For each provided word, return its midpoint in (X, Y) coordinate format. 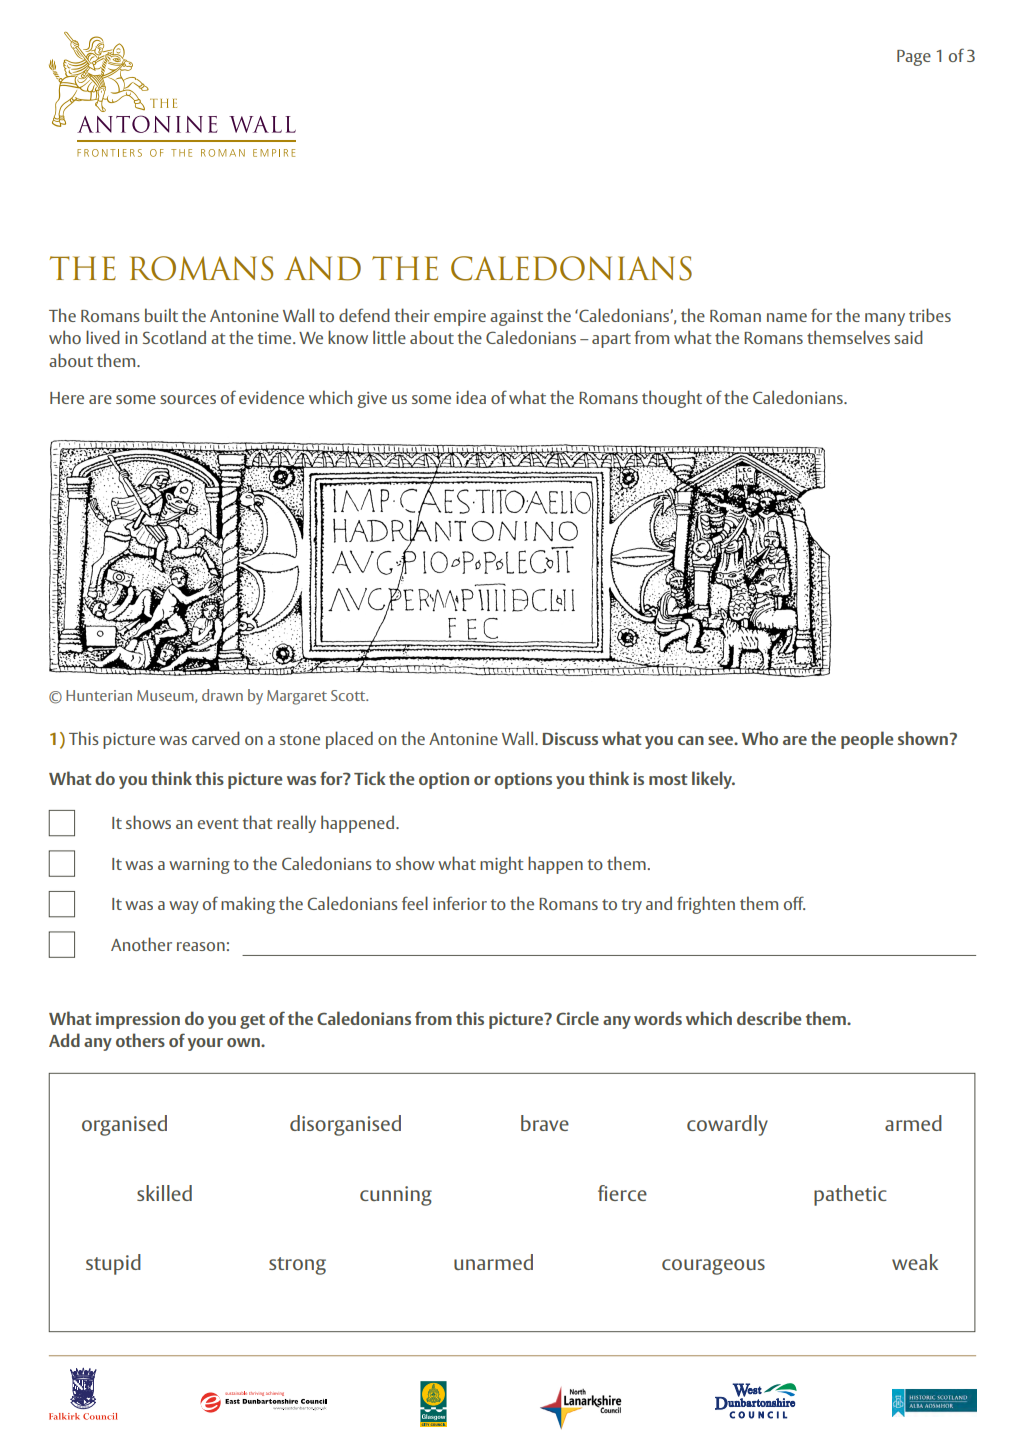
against (516, 318)
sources (188, 399)
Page (914, 58)
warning (199, 866)
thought (672, 399)
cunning (396, 1196)
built (161, 315)
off (794, 903)
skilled (164, 1193)
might (501, 865)
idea (471, 397)
